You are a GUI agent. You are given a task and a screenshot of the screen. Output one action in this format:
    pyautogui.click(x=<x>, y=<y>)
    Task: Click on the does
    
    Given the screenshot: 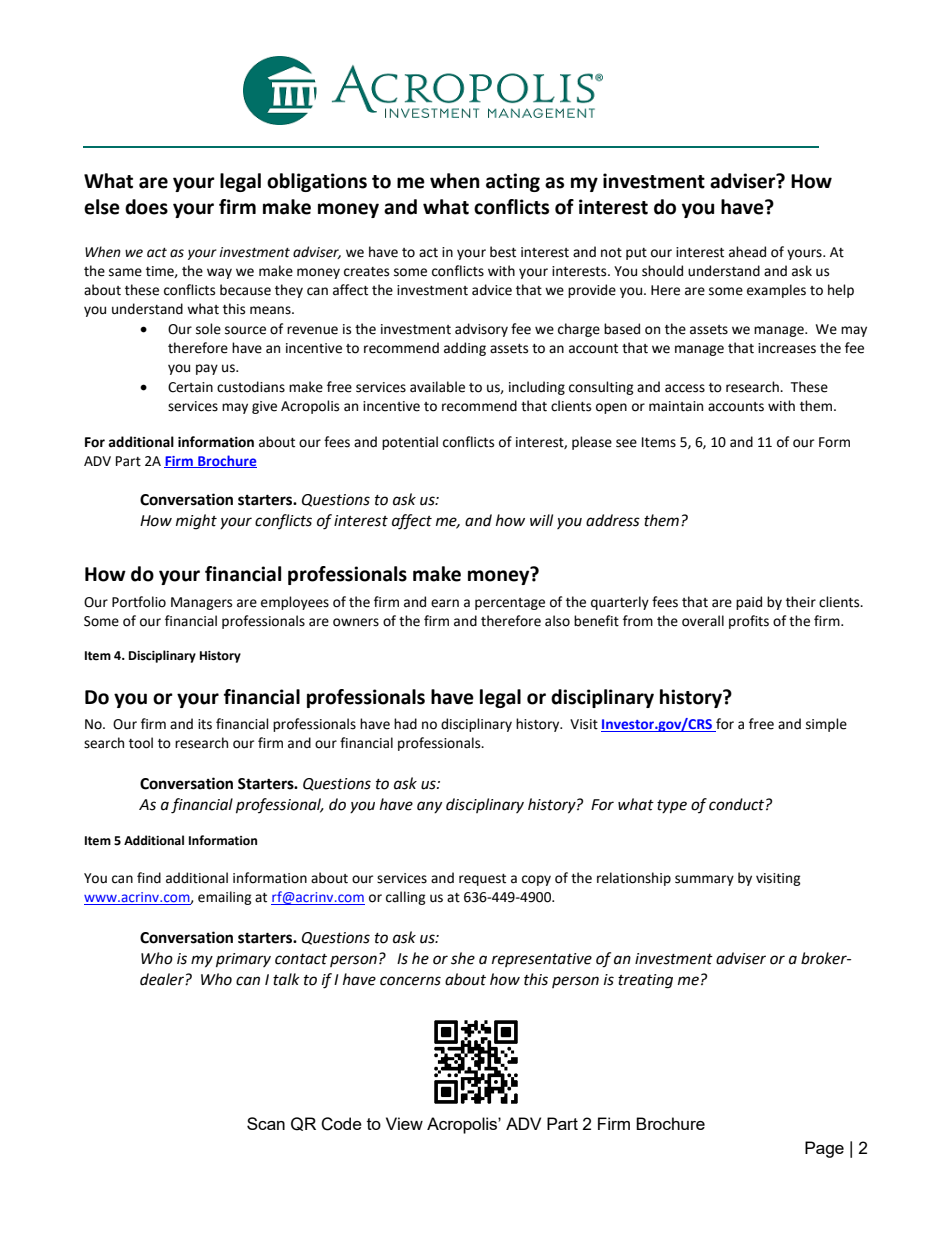 What is the action you would take?
    pyautogui.click(x=146, y=207)
